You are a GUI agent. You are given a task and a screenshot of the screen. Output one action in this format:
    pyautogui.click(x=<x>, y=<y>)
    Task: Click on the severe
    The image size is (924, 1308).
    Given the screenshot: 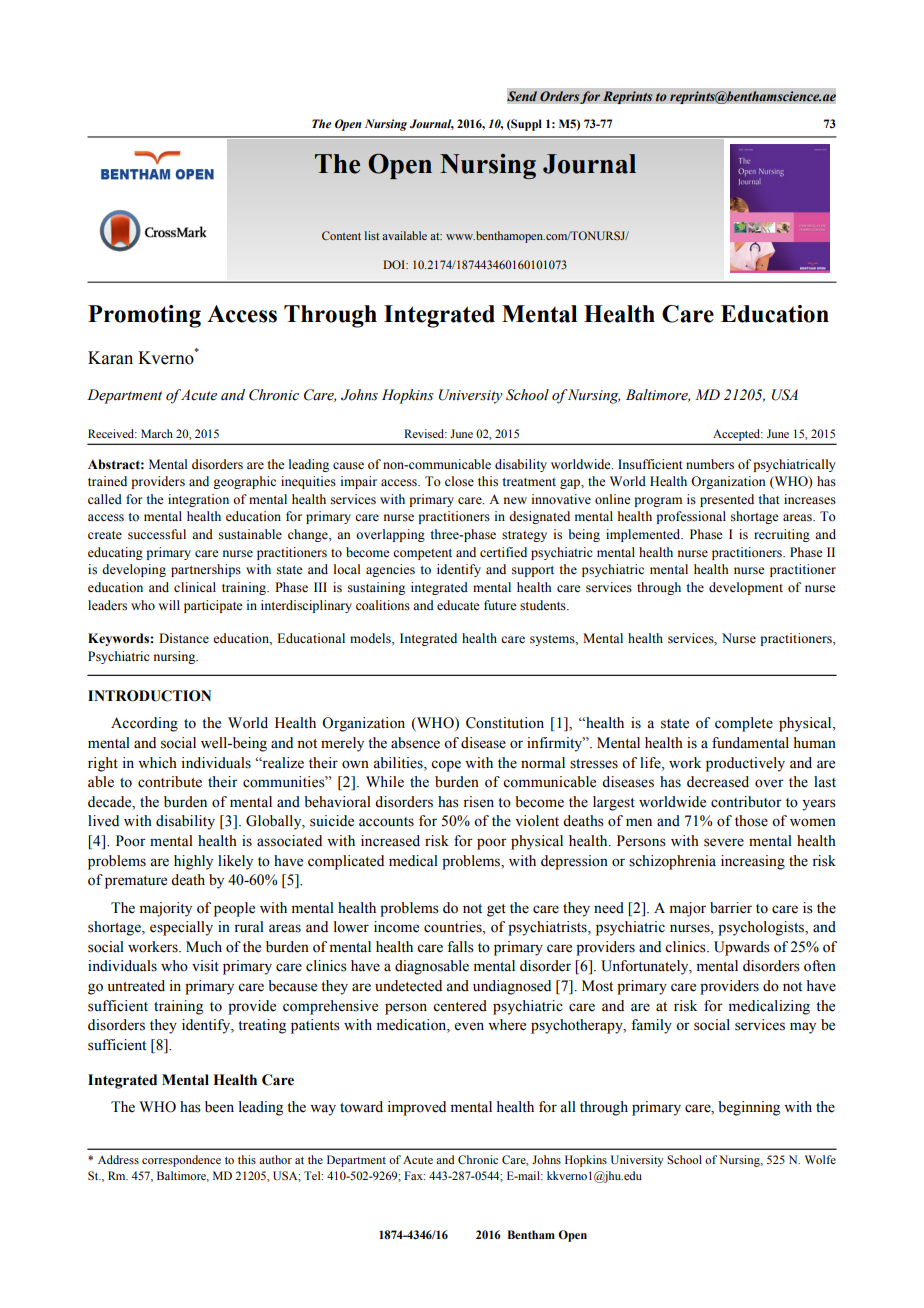 What is the action you would take?
    pyautogui.click(x=724, y=842)
